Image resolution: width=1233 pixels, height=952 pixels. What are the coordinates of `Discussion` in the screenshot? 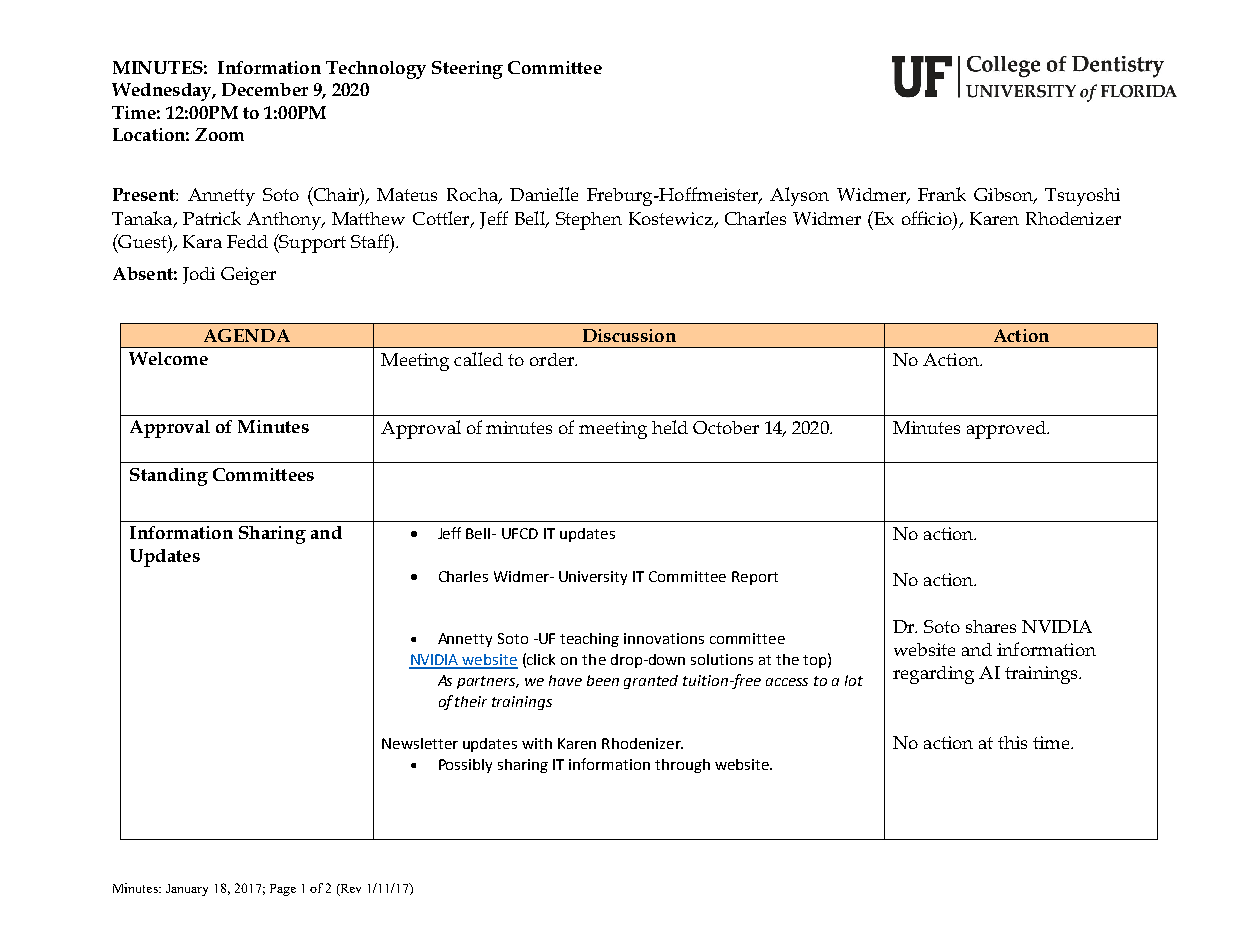 It's located at (629, 335).
